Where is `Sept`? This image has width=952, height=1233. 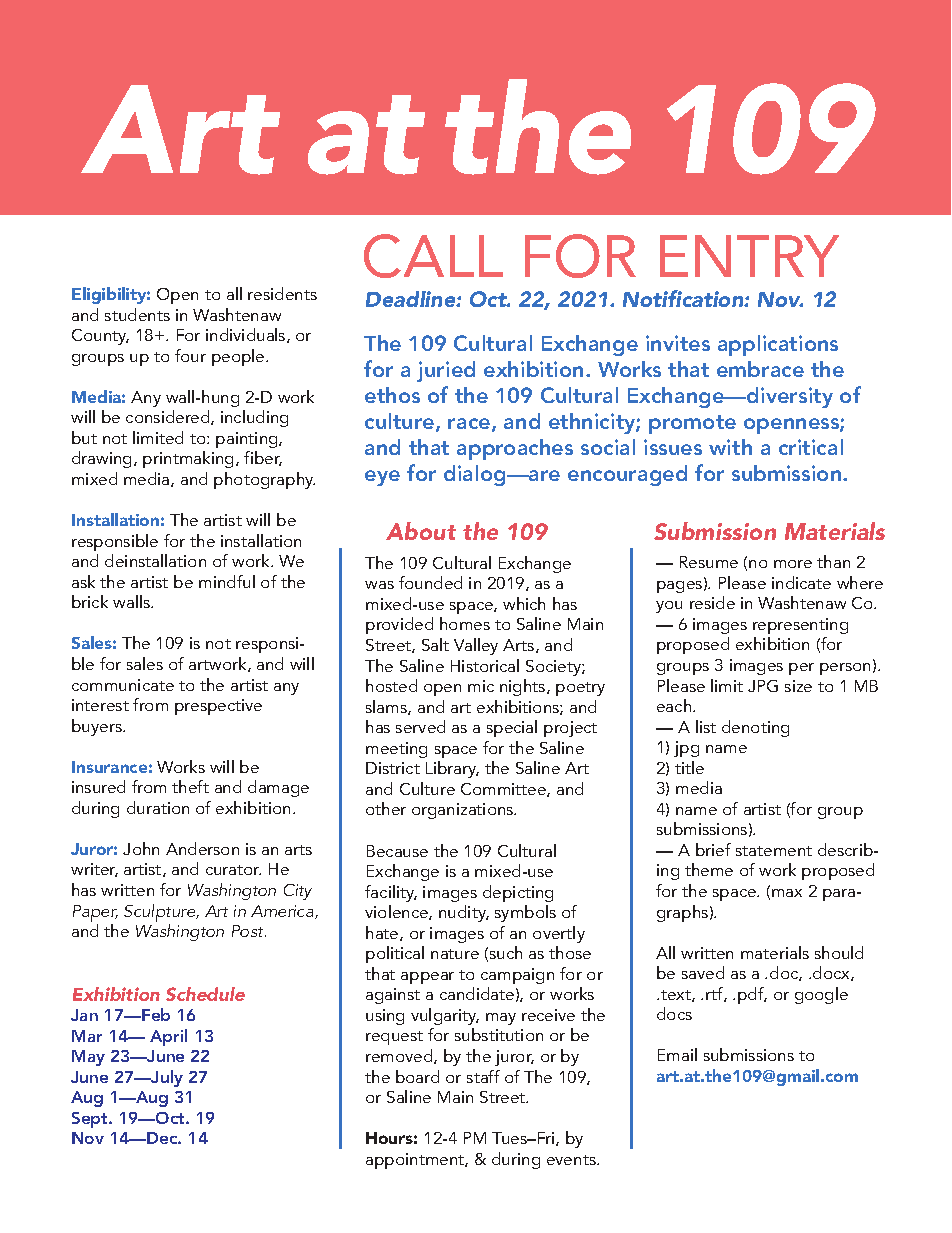
Sept is located at coordinates (91, 1120).
